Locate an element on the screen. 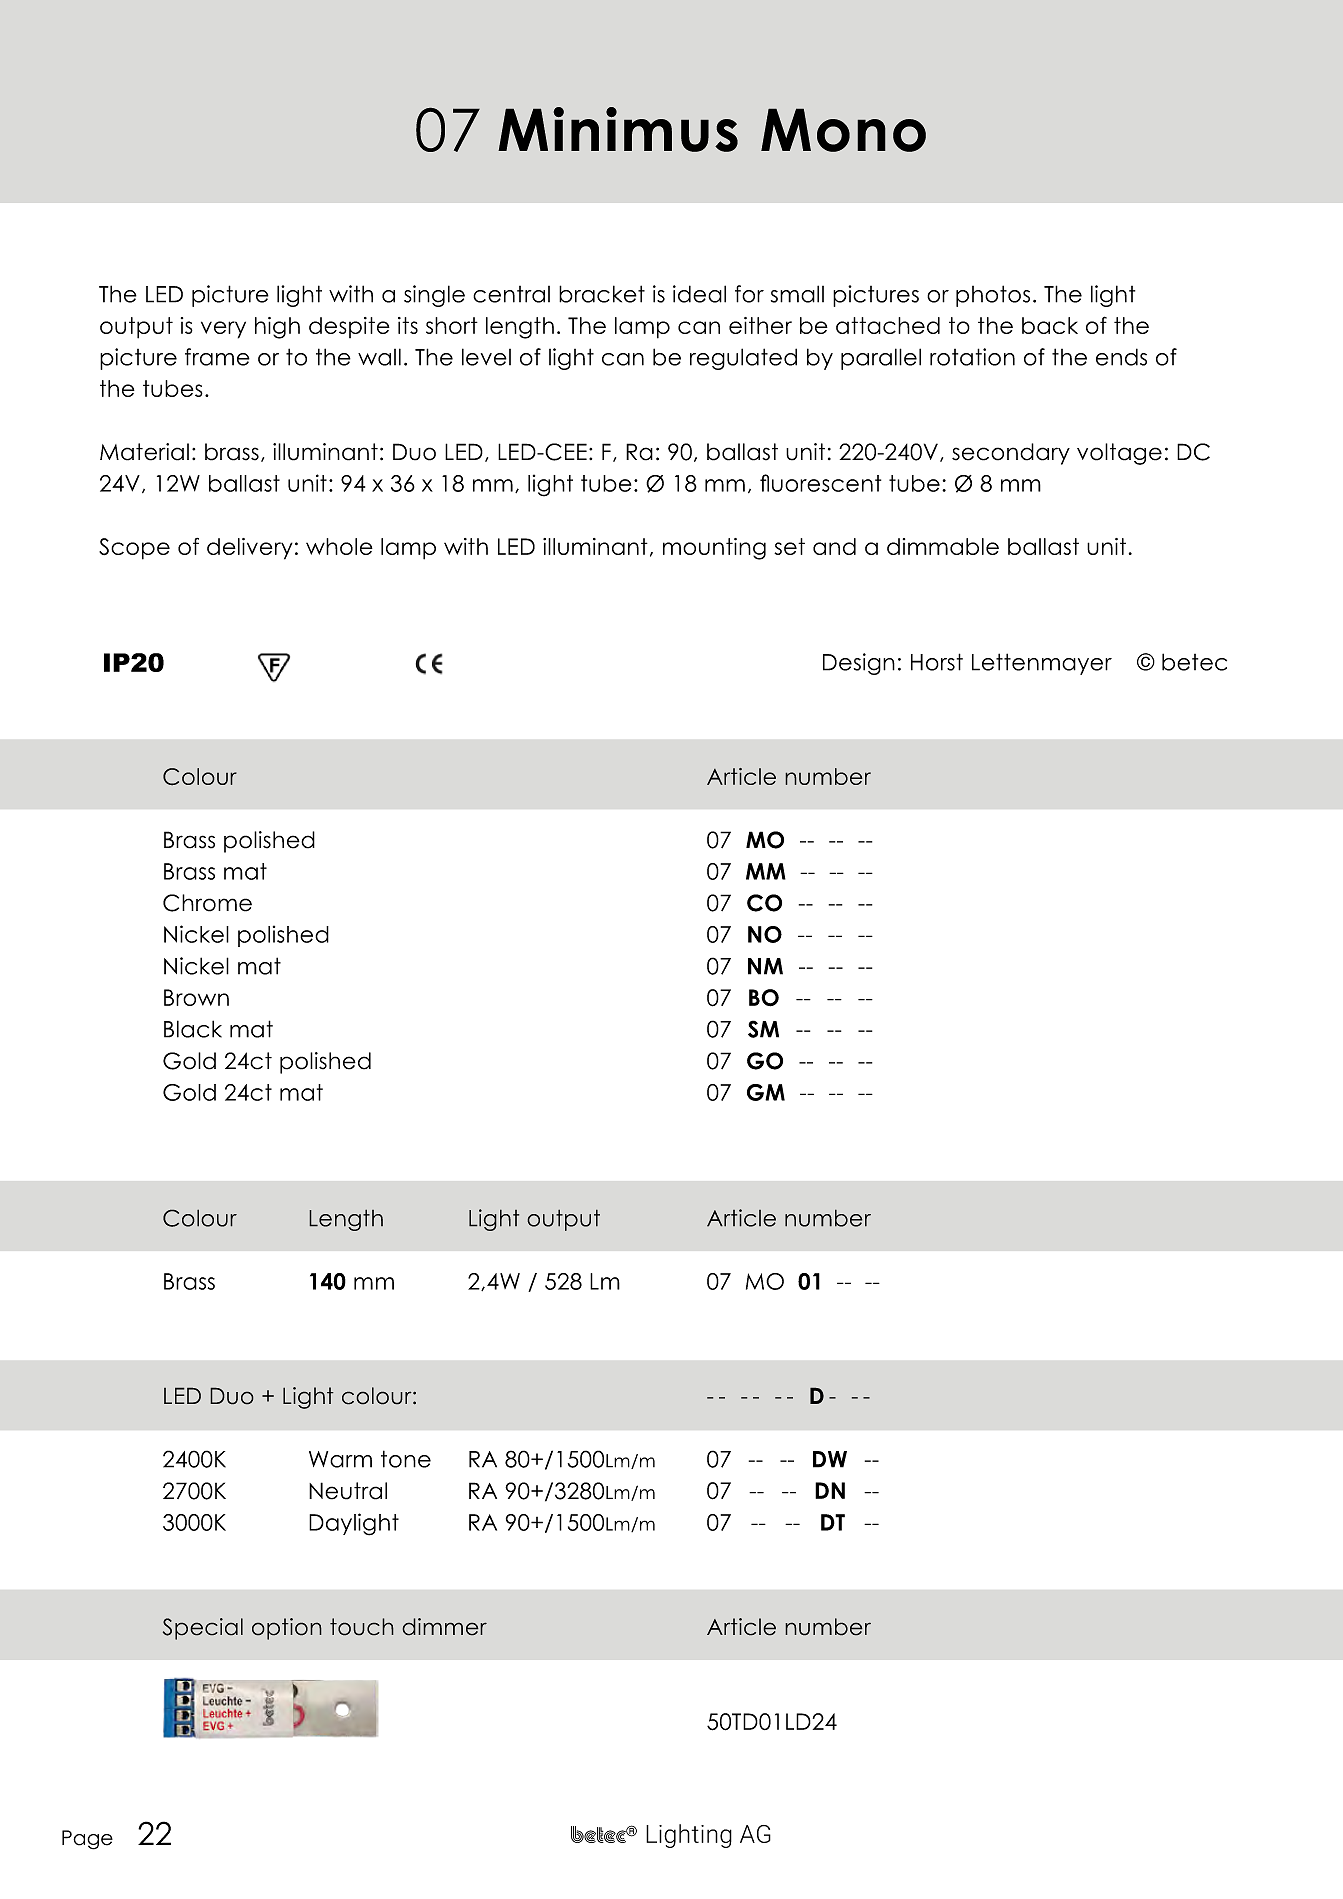 The width and height of the screenshot is (1343, 1899). Chrome is located at coordinates (207, 903).
